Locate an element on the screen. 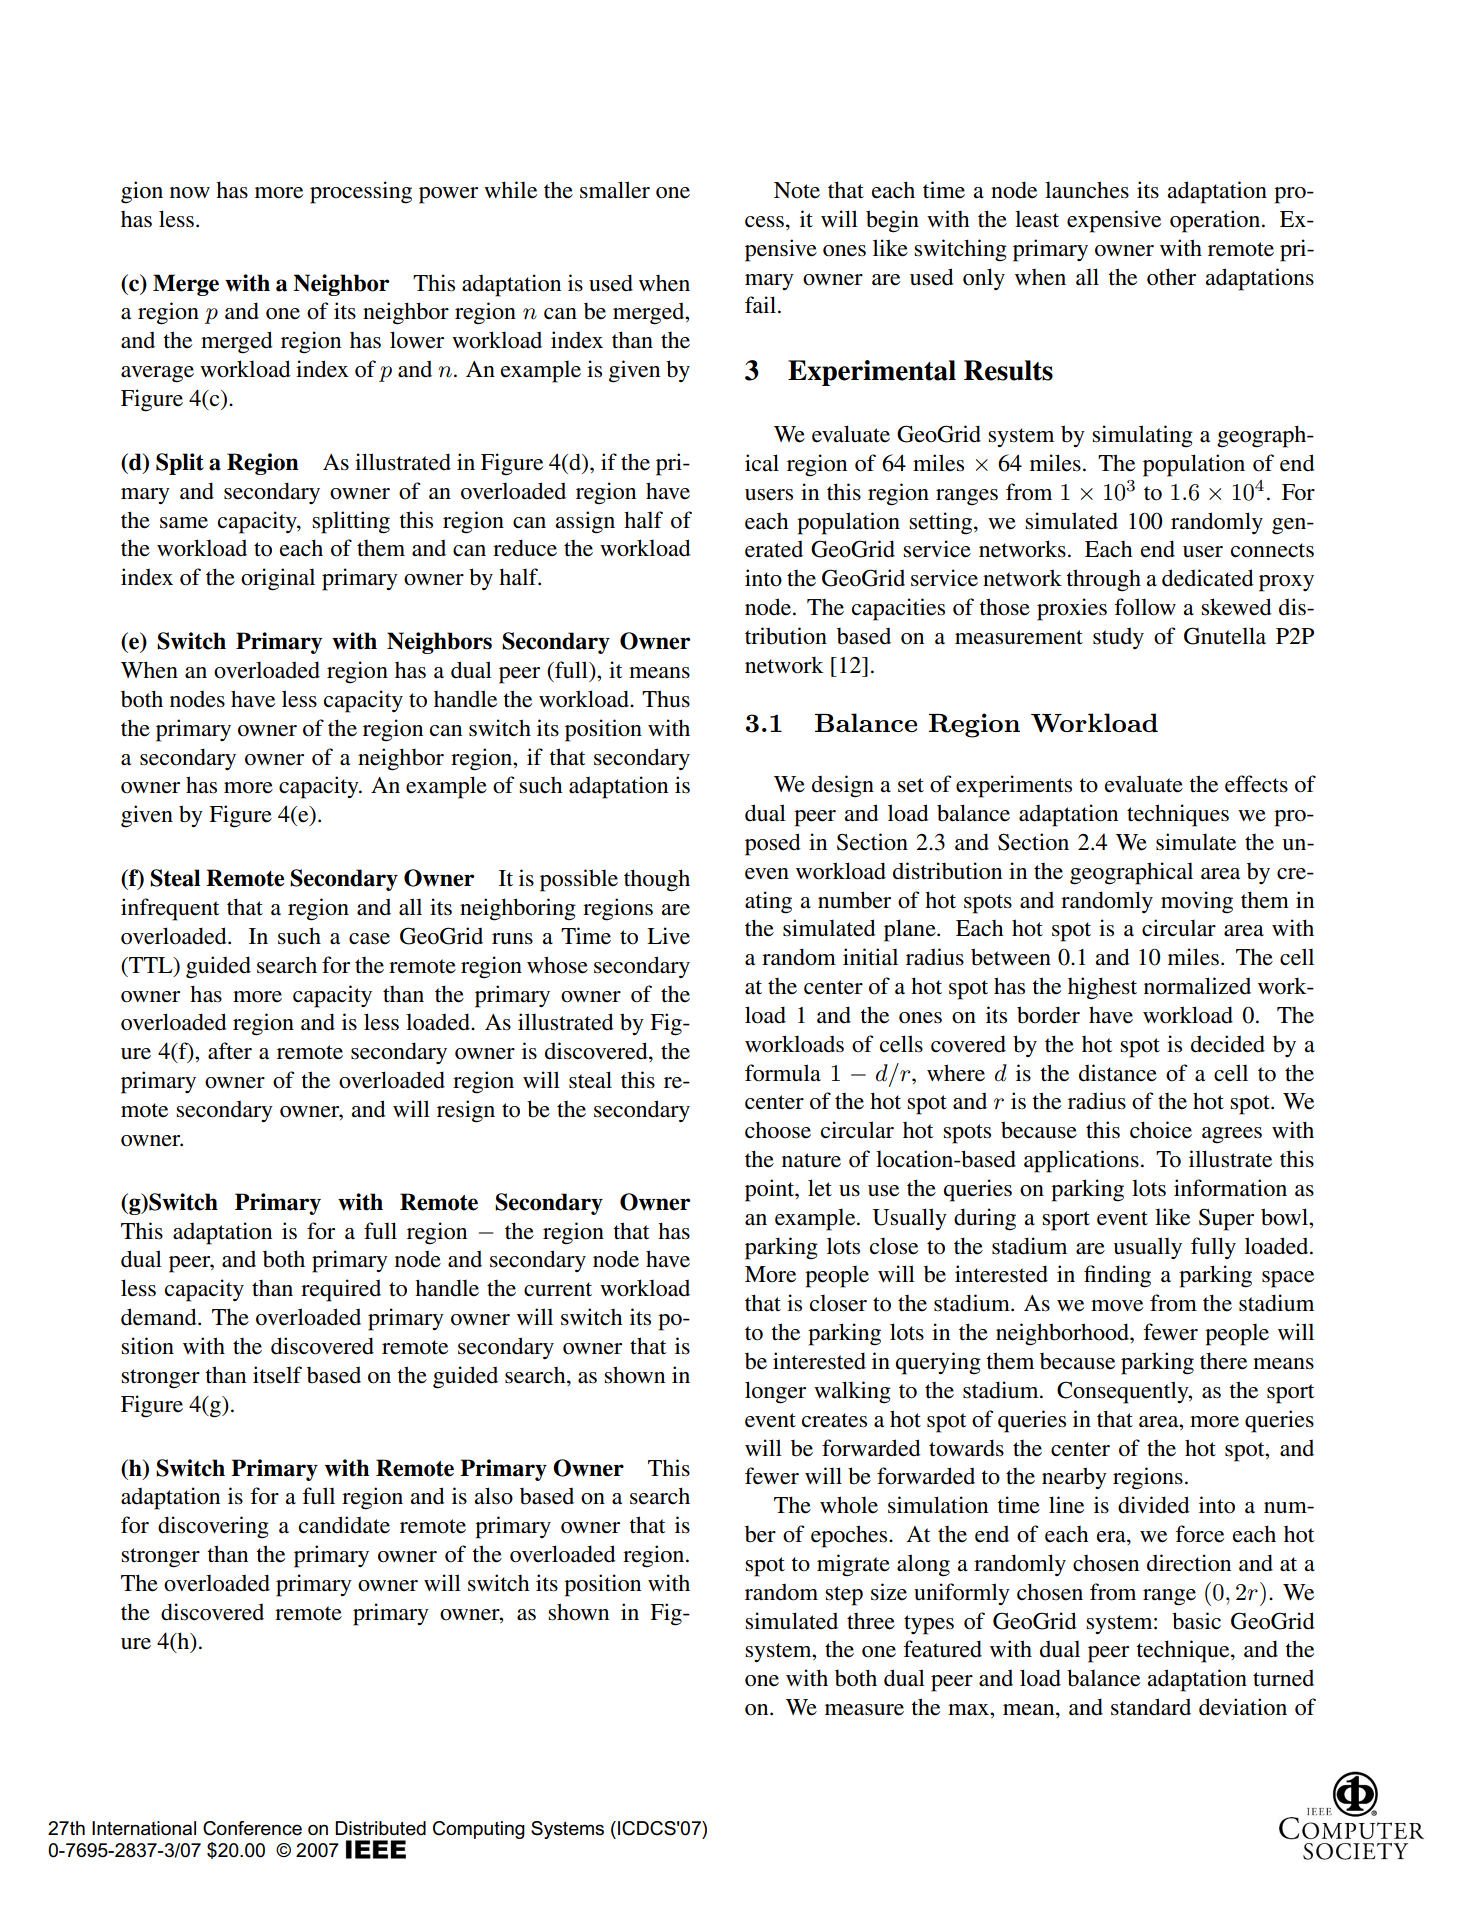  other is located at coordinates (1171, 277).
